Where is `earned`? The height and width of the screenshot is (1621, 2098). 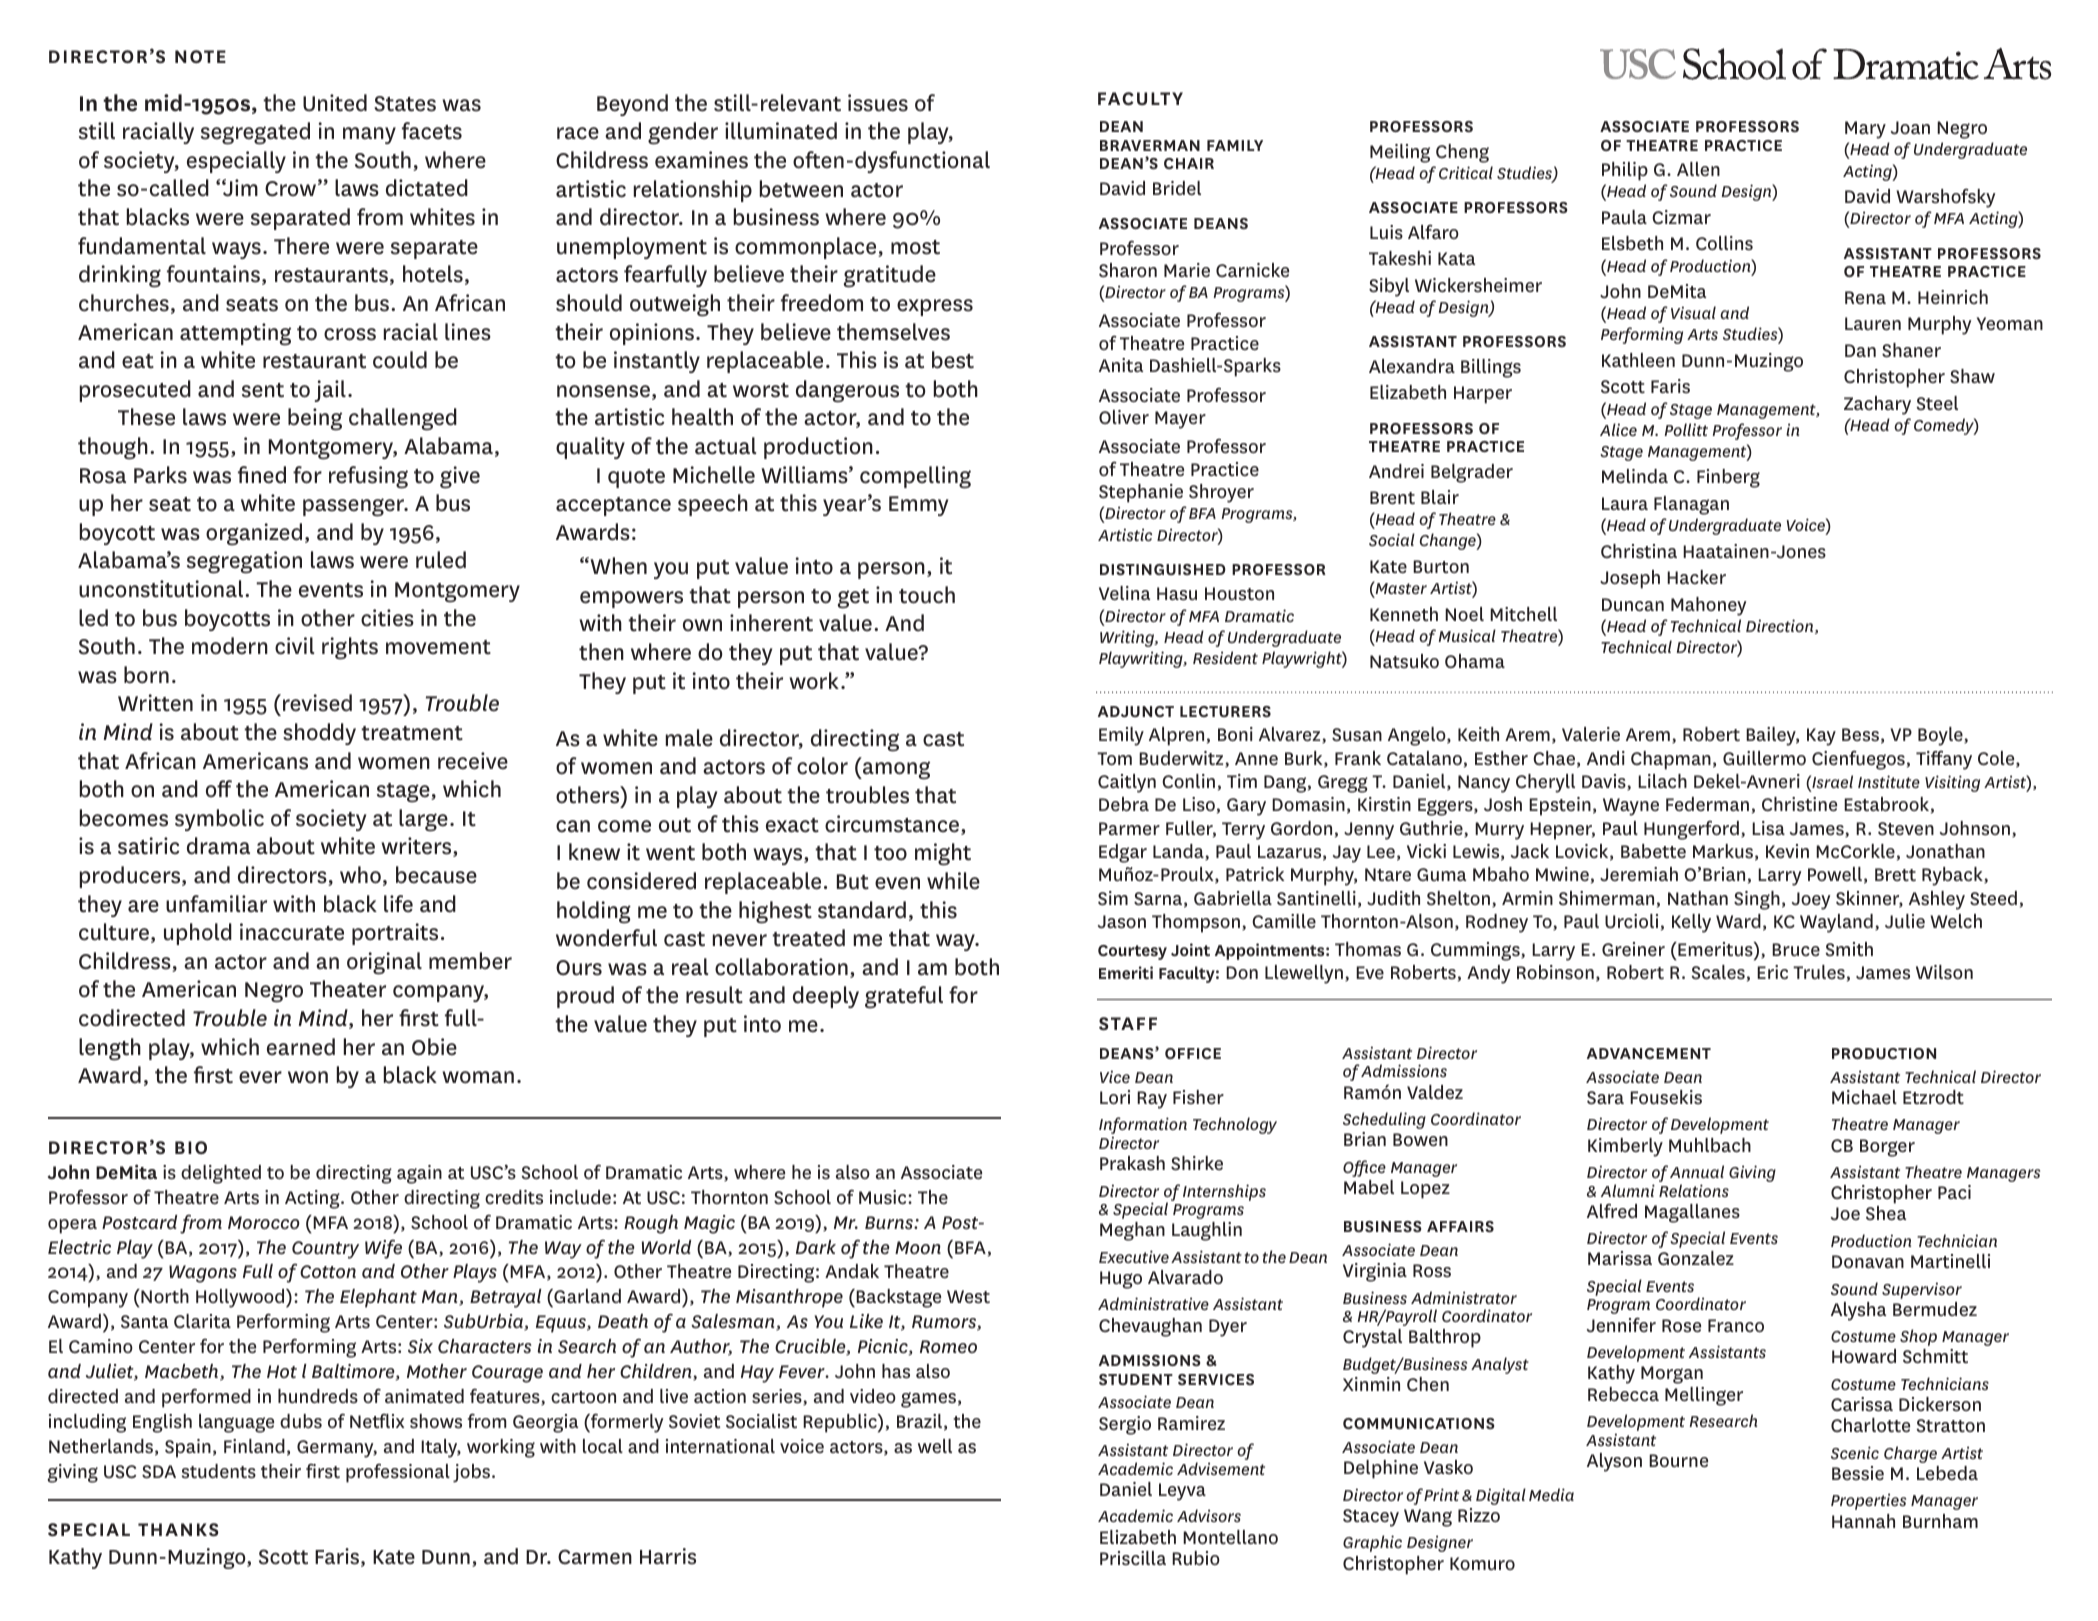 earned is located at coordinates (301, 1047).
